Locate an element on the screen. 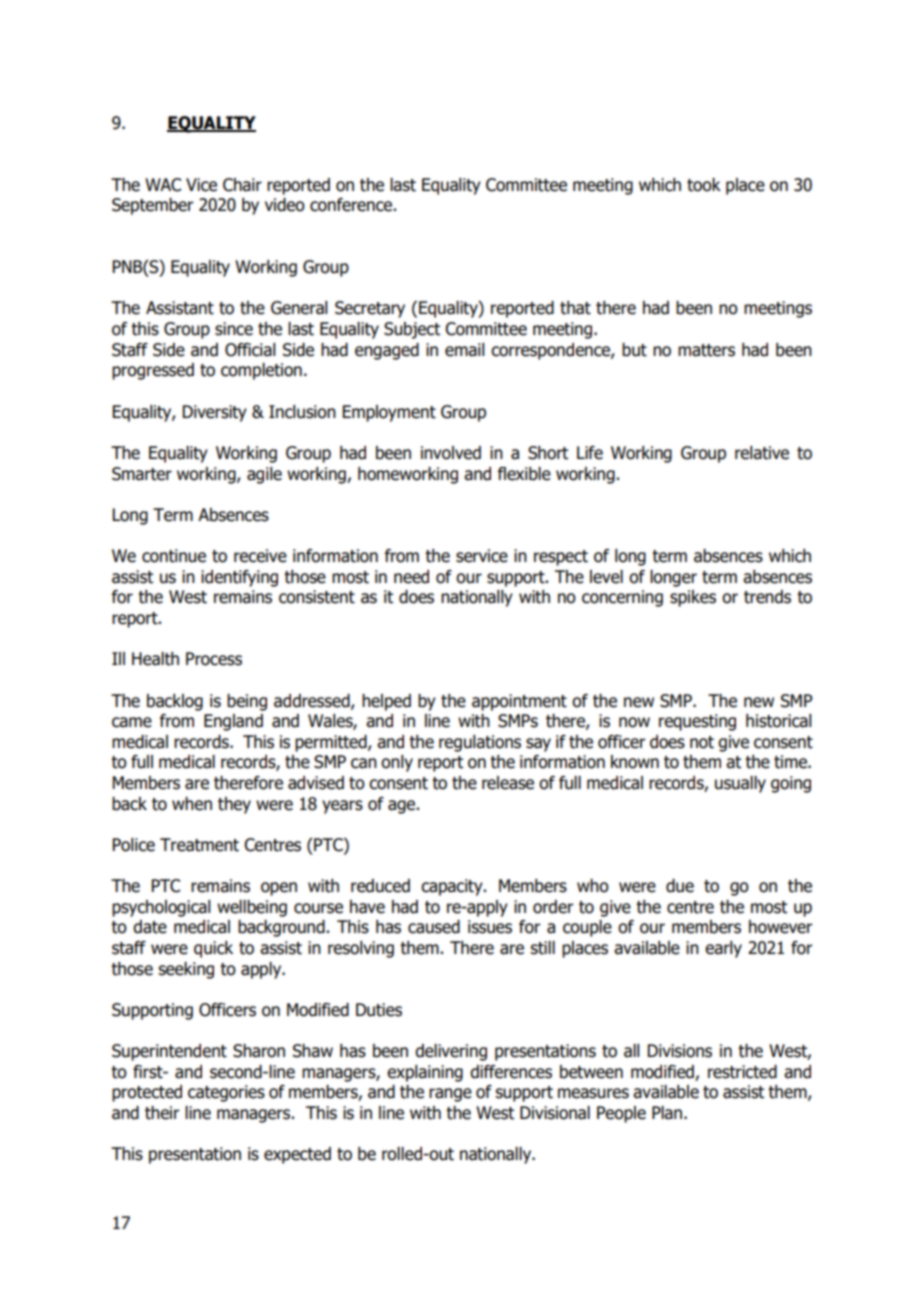  due is located at coordinates (680, 886).
